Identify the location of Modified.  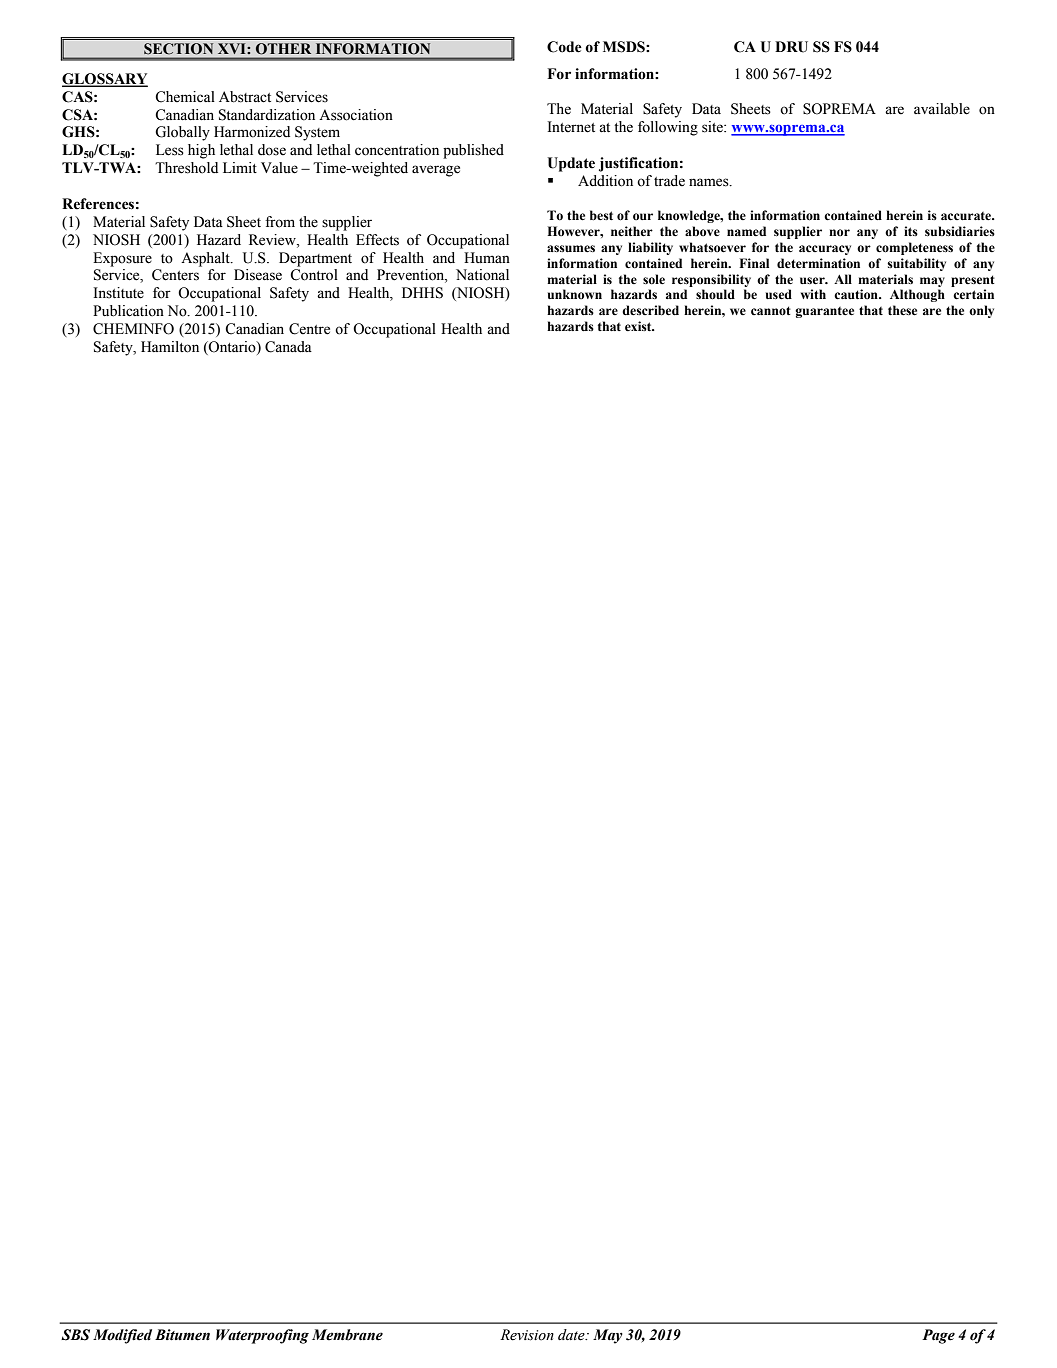
(122, 1336).
